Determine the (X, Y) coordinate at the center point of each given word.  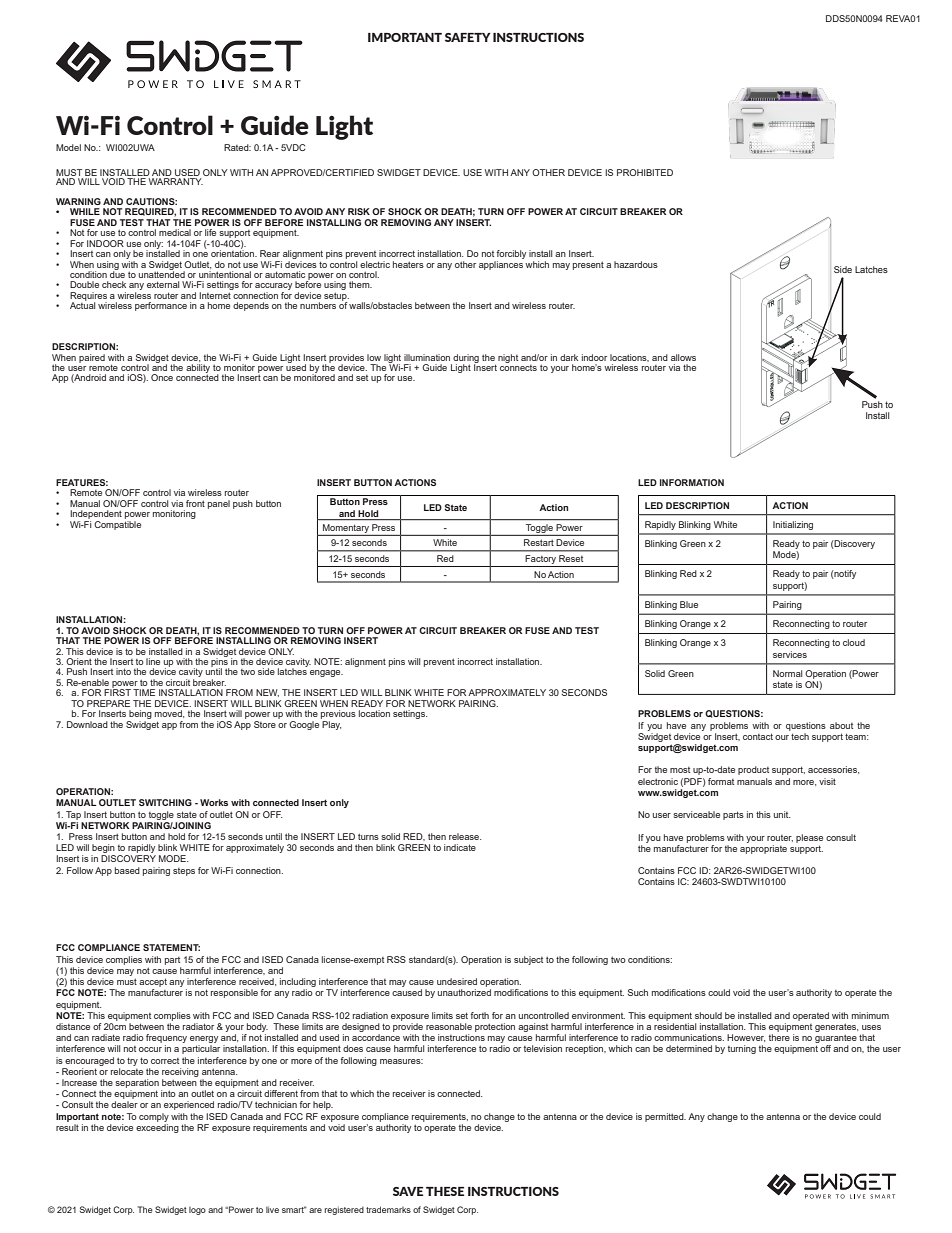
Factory (541, 559)
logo (197, 1211)
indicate (460, 847)
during (465, 359)
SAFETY (468, 37)
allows (683, 357)
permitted (665, 1117)
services (790, 654)
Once (162, 377)
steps (184, 872)
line (153, 661)
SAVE (408, 1191)
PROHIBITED (645, 172)
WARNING (78, 201)
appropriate (763, 849)
